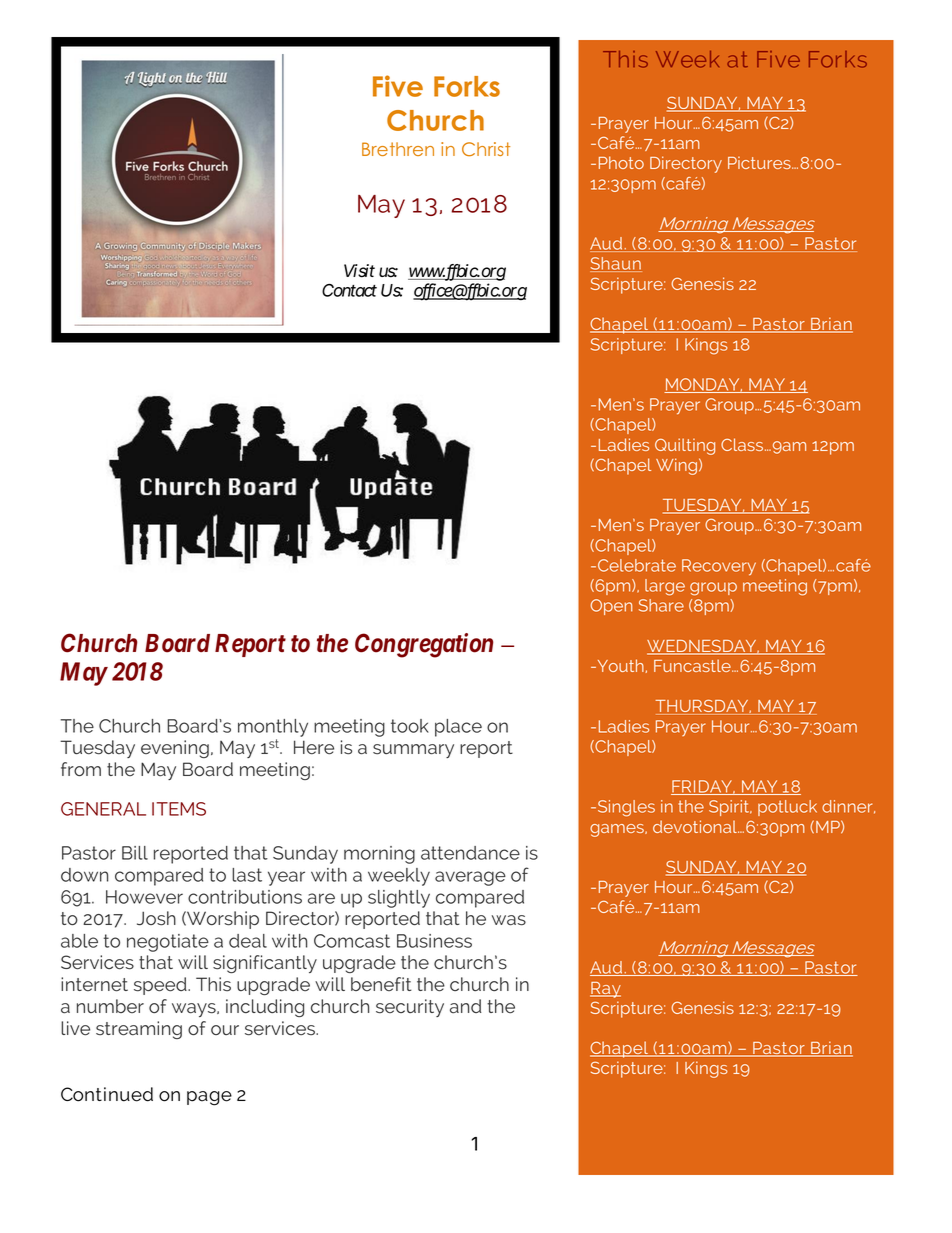 The height and width of the page is (1233, 952). I want to click on security, so click(410, 1008).
